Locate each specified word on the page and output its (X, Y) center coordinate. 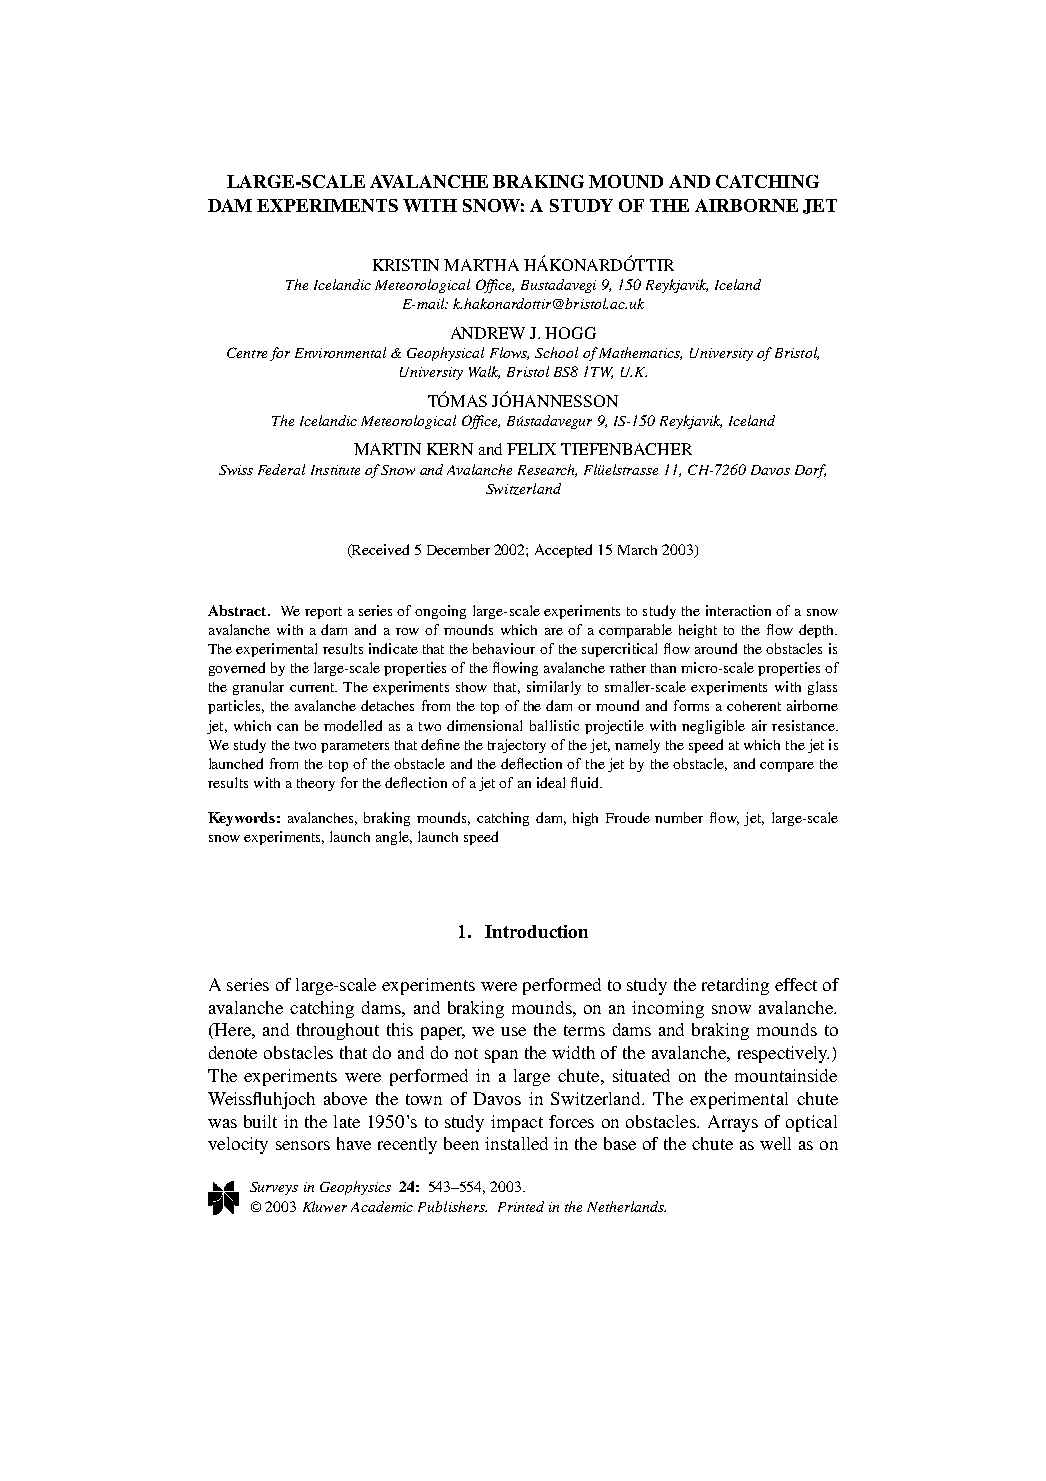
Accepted (563, 551)
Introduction (536, 931)
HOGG (570, 333)
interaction (738, 610)
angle (394, 838)
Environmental (340, 352)
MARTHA (481, 265)
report (323, 613)
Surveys (274, 1188)
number (679, 817)
